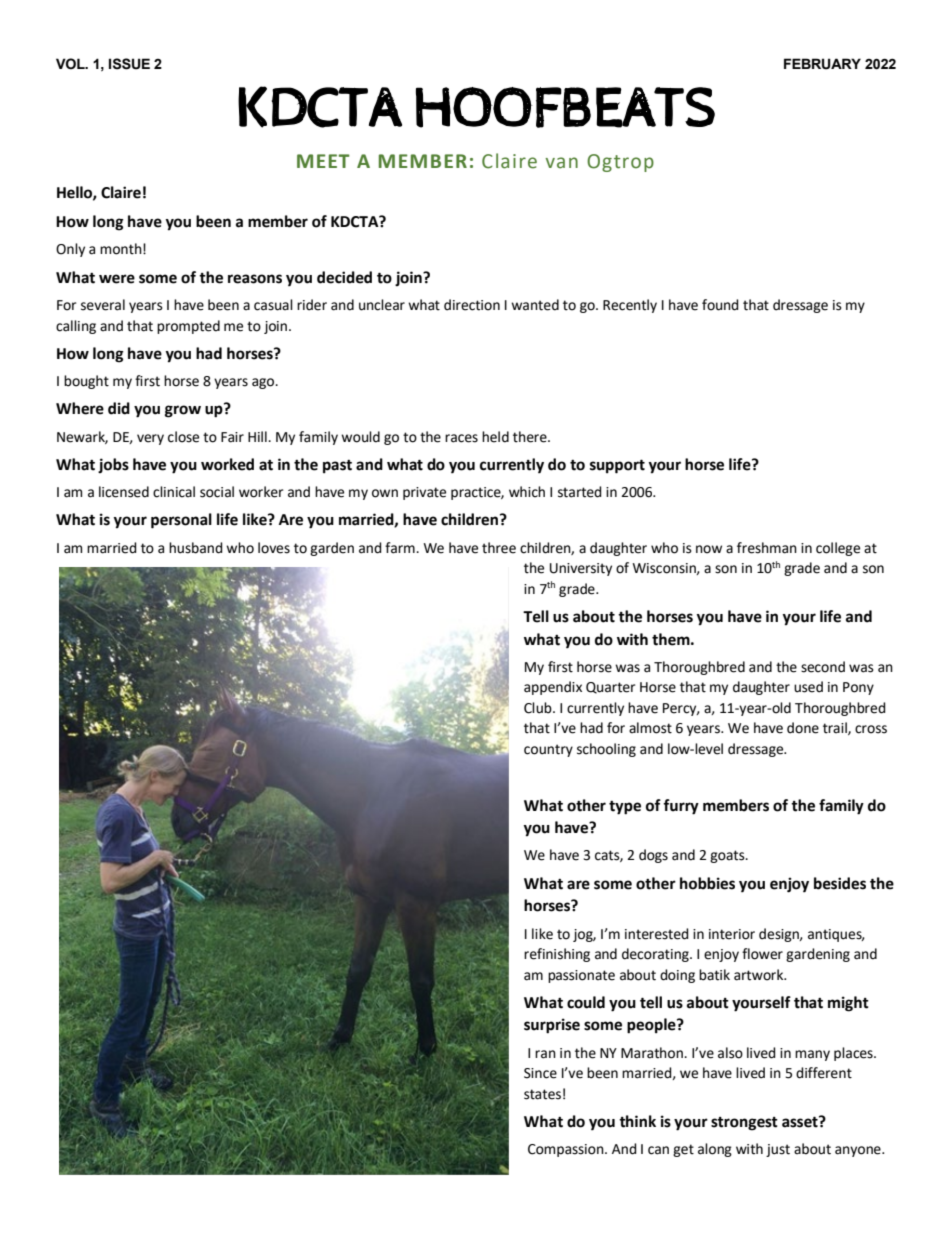 The width and height of the document is (952, 1233). What do you see at coordinates (801, 1122) in the document?
I see `asset` at bounding box center [801, 1122].
